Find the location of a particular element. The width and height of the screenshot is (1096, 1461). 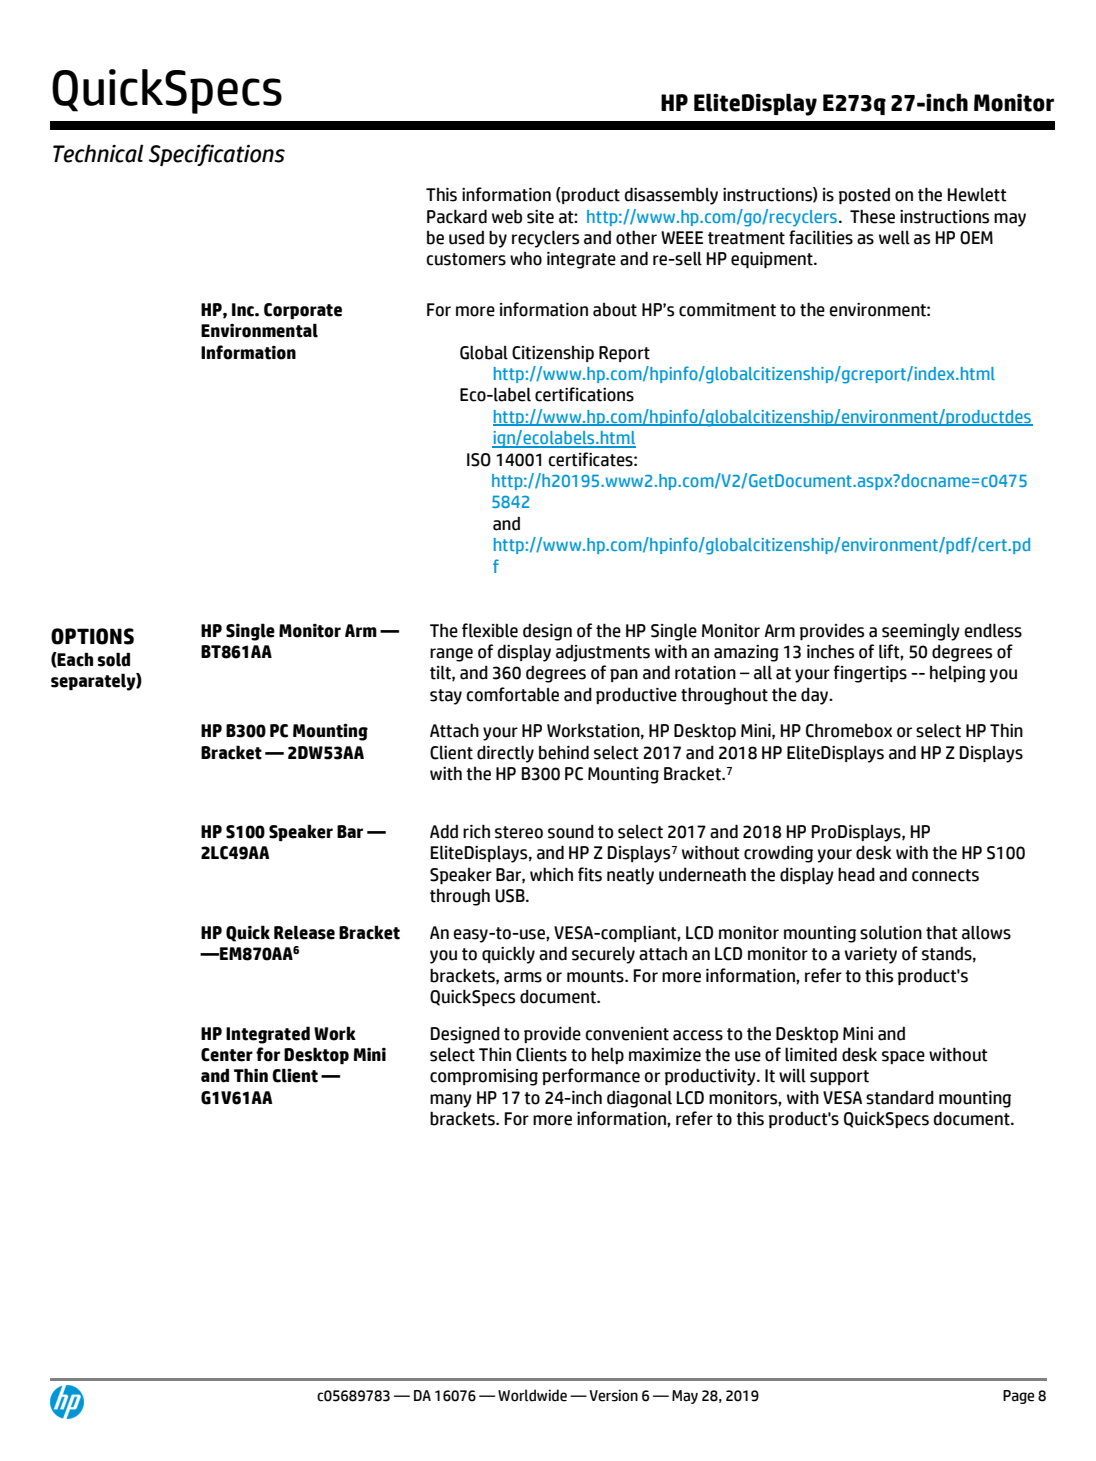

Specifications is located at coordinates (217, 155).
